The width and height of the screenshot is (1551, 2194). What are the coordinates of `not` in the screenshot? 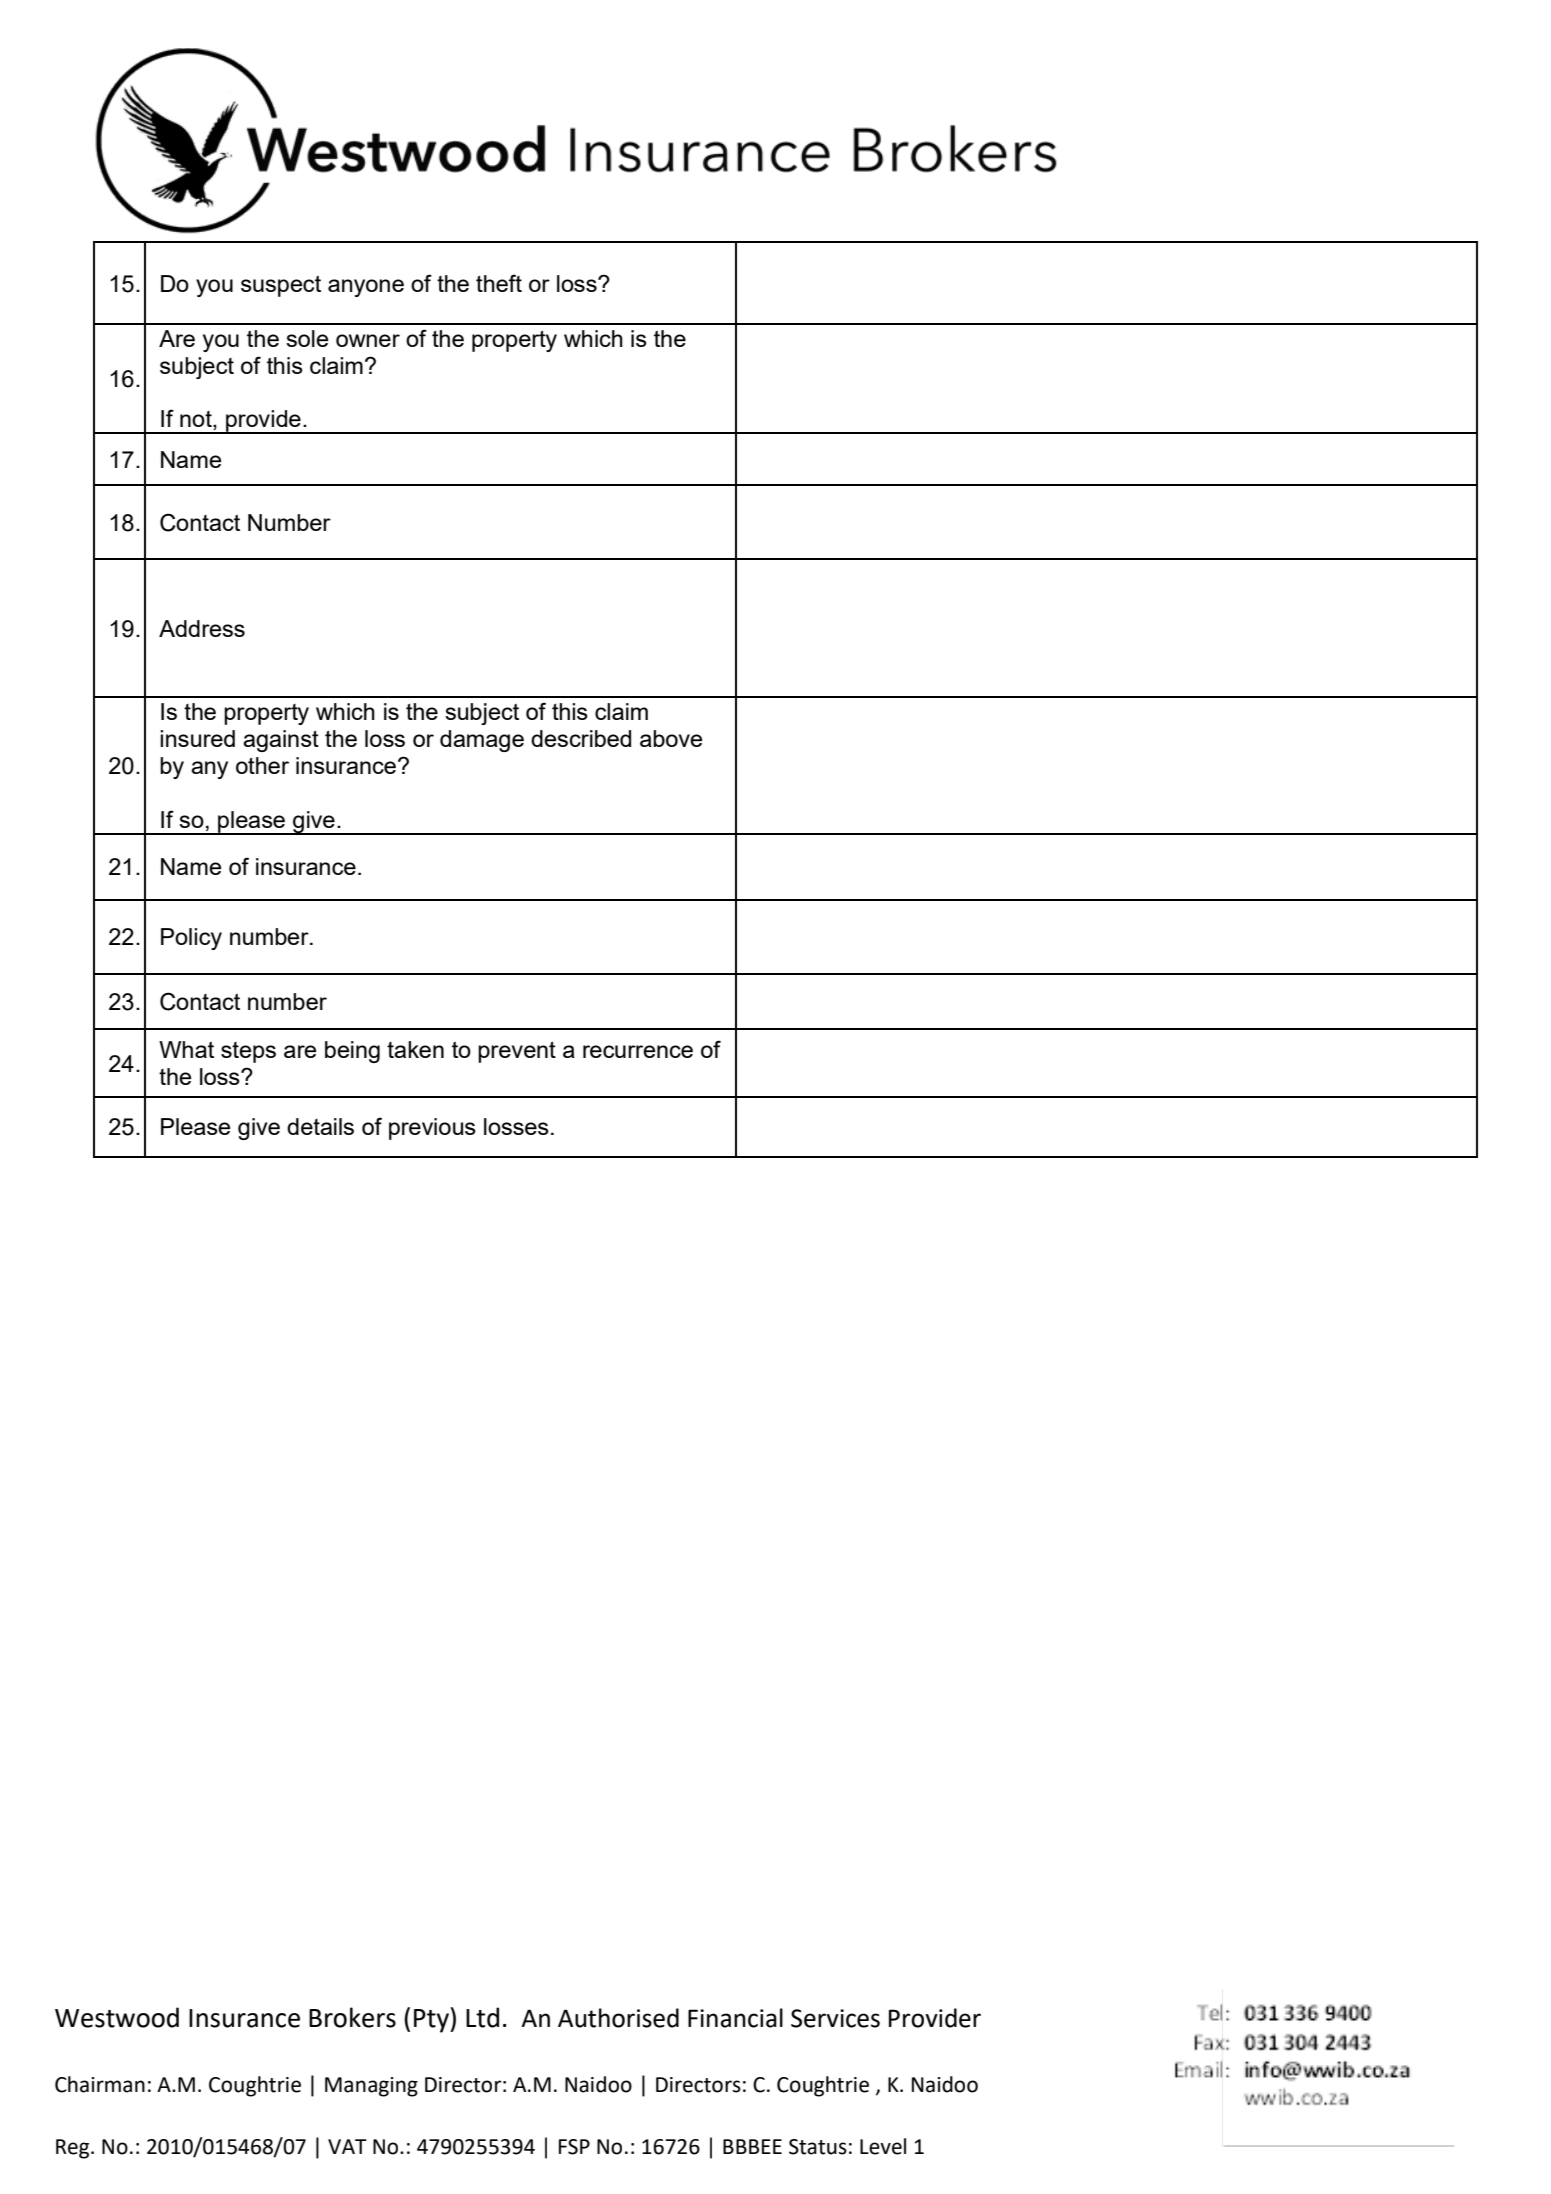 It's located at (197, 420).
